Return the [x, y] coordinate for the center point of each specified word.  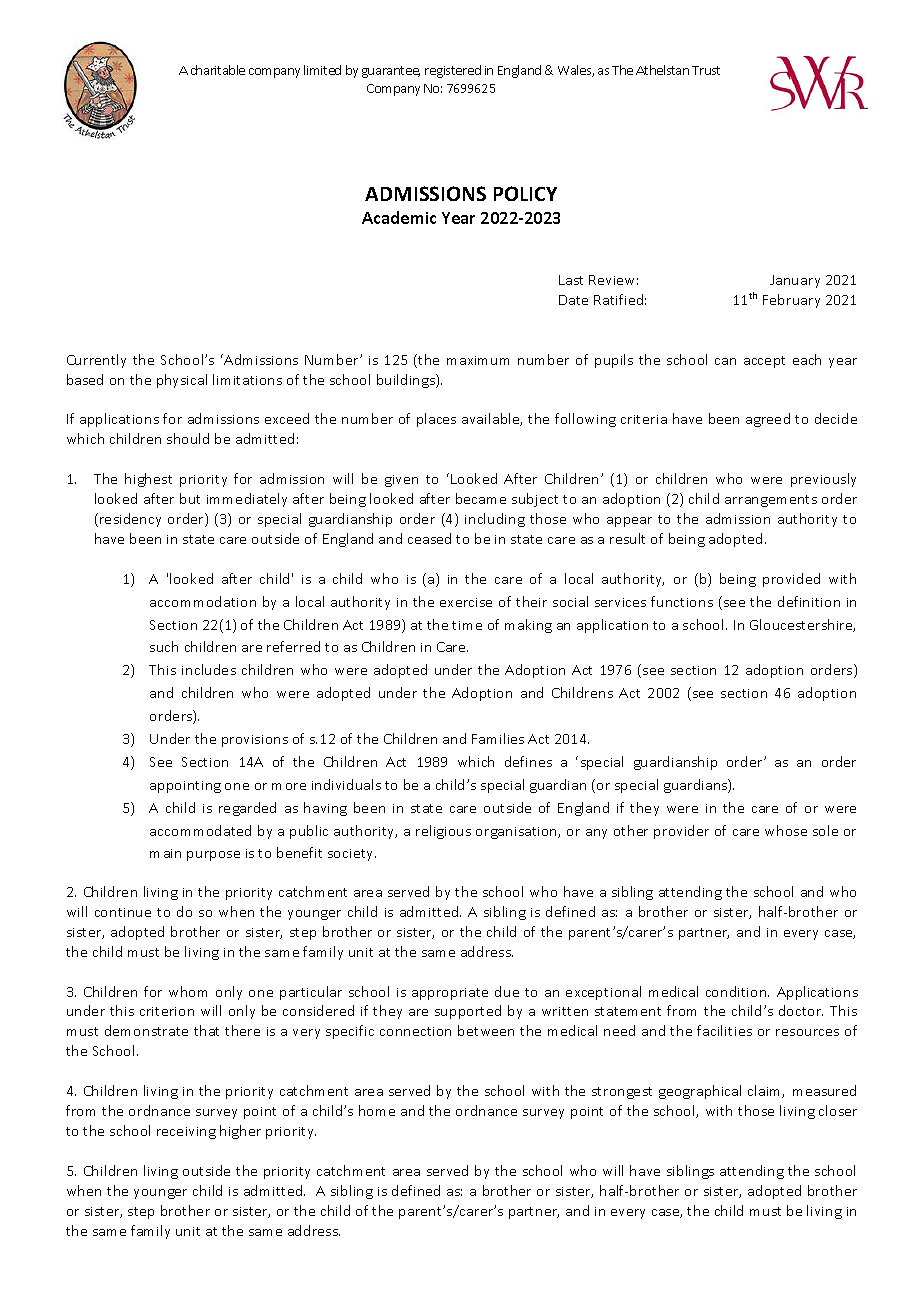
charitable [218, 70]
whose [786, 830]
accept [764, 362]
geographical [700, 1092]
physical [182, 381]
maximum [478, 360]
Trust [706, 70]
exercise [466, 602]
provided [791, 580]
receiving [186, 1133]
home [377, 1110]
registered [453, 71]
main [165, 853]
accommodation [203, 601]
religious [443, 832]
